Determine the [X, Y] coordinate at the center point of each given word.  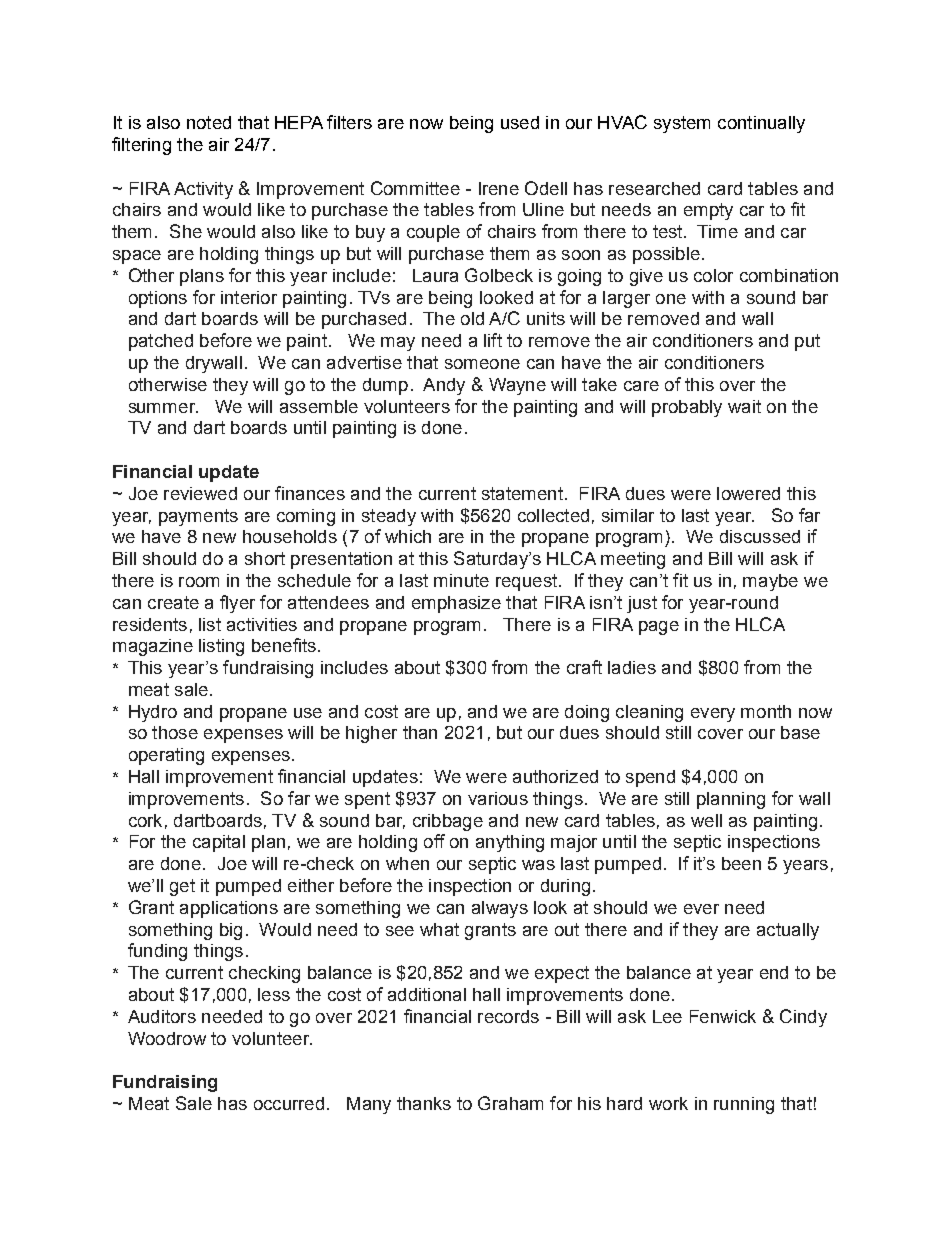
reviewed [200, 493]
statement [522, 493]
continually [761, 124]
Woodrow [167, 1038]
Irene [499, 188]
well [706, 820]
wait [744, 406]
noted [209, 122]
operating [166, 756]
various [498, 798]
